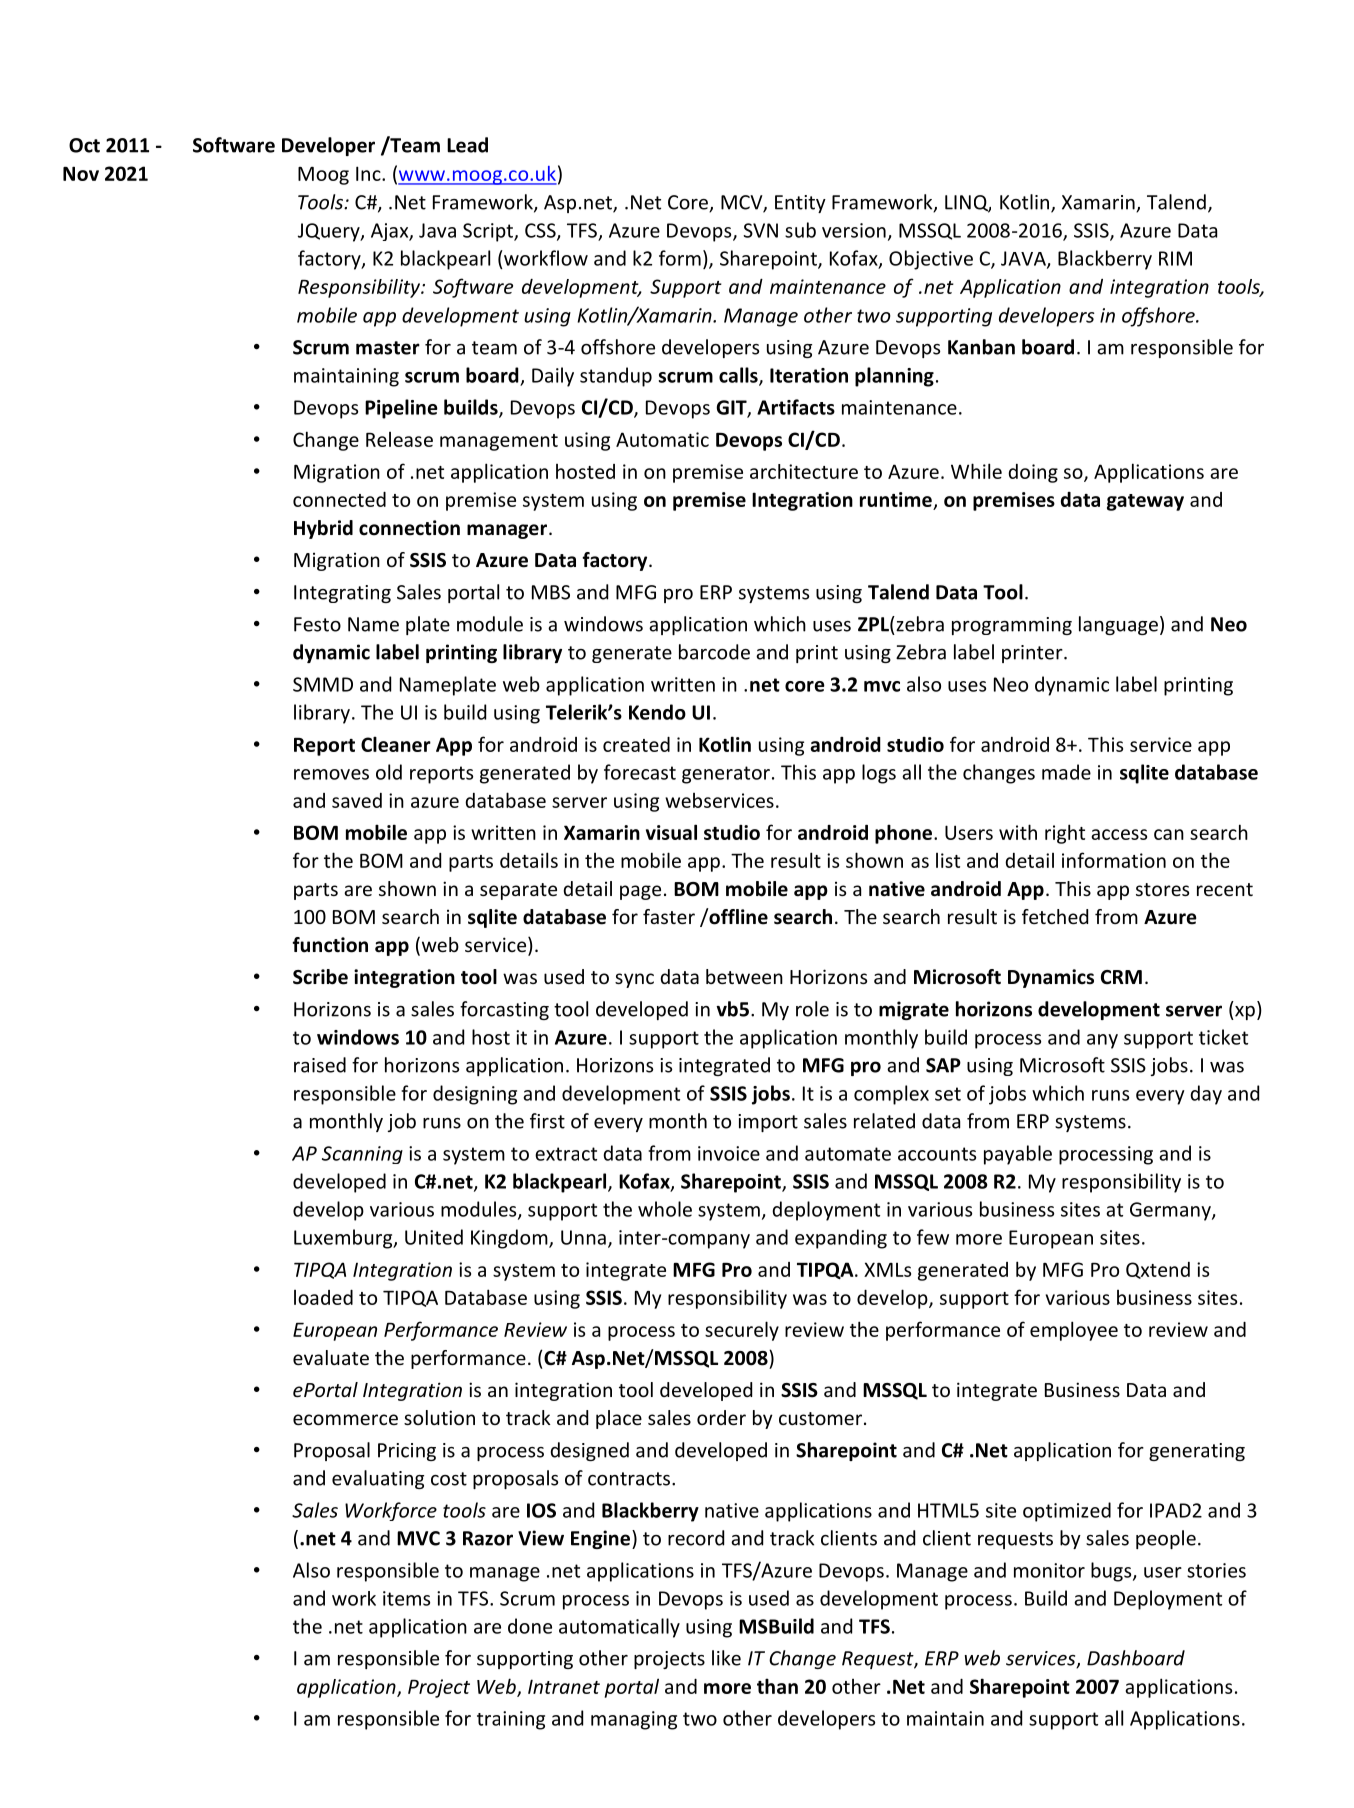 This screenshot has width=1354, height=1808. I want to click on payable, so click(1018, 1155).
